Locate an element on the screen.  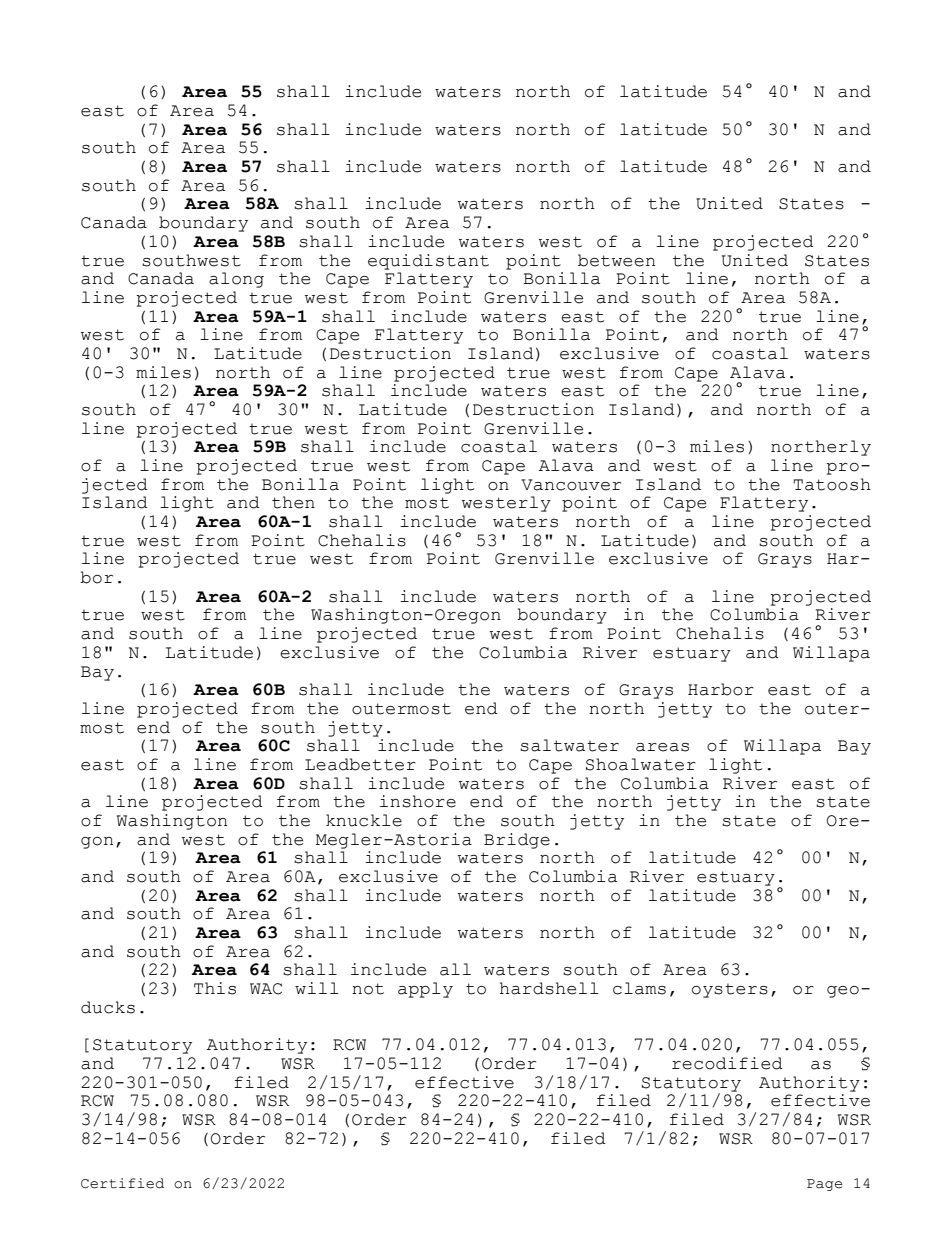
along is located at coordinates (236, 280).
